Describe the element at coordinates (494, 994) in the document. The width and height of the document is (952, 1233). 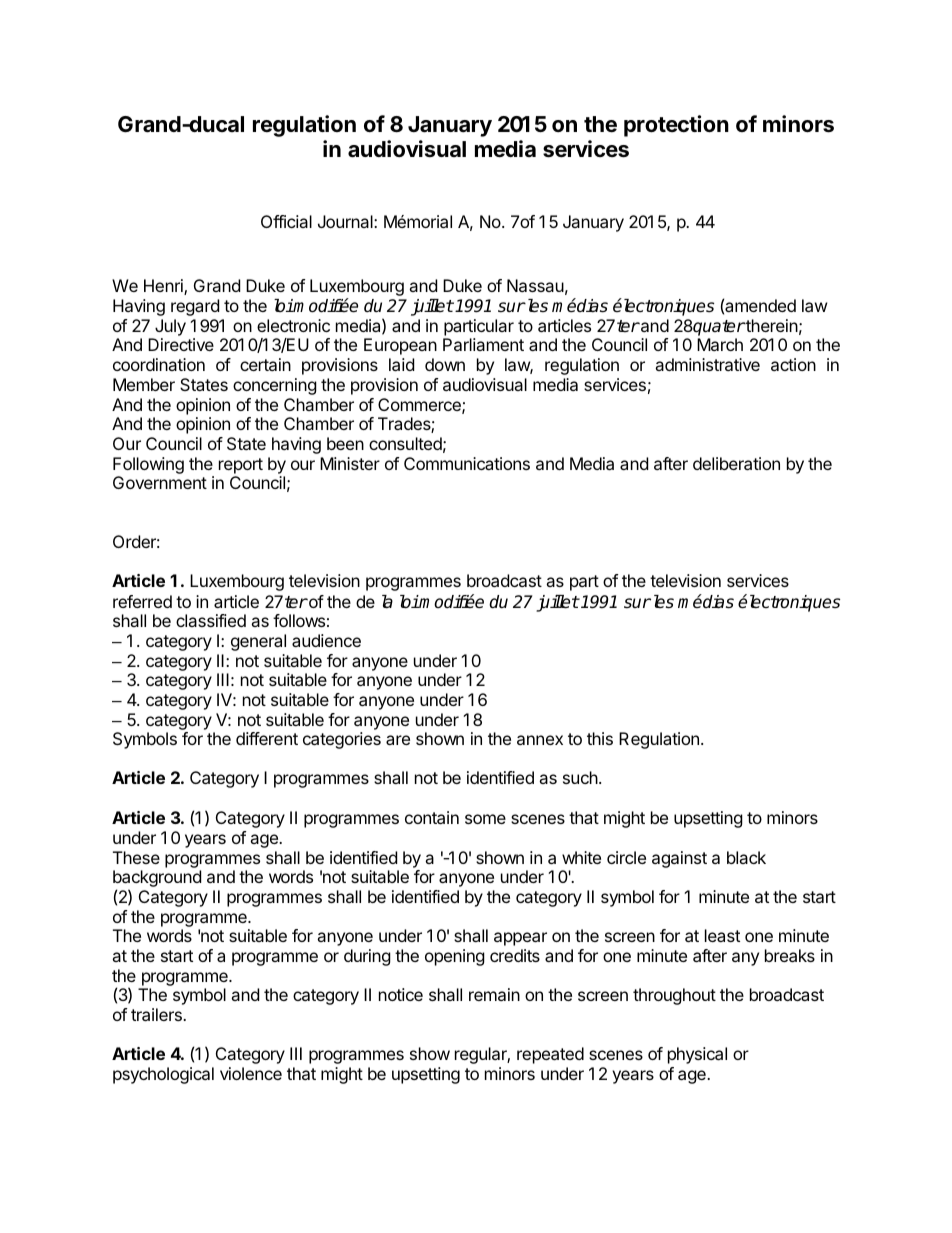
I see `remain` at that location.
